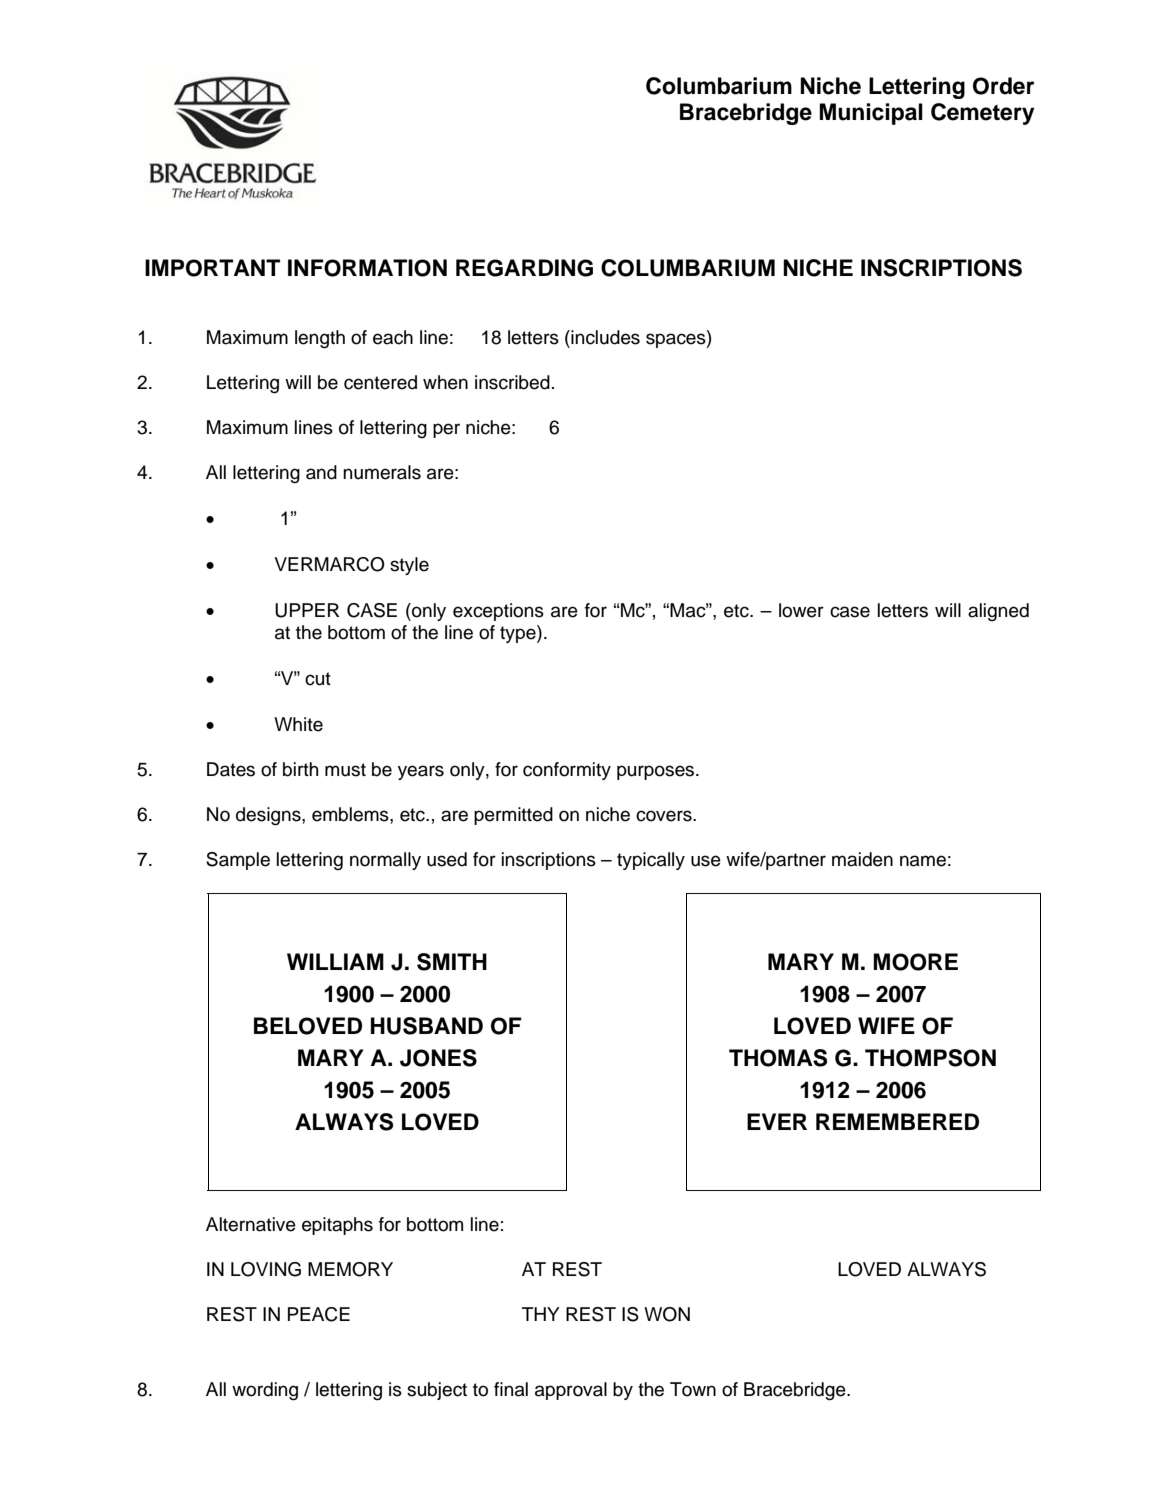 The height and width of the image is (1510, 1167). I want to click on PEACE, so click(319, 1314).
